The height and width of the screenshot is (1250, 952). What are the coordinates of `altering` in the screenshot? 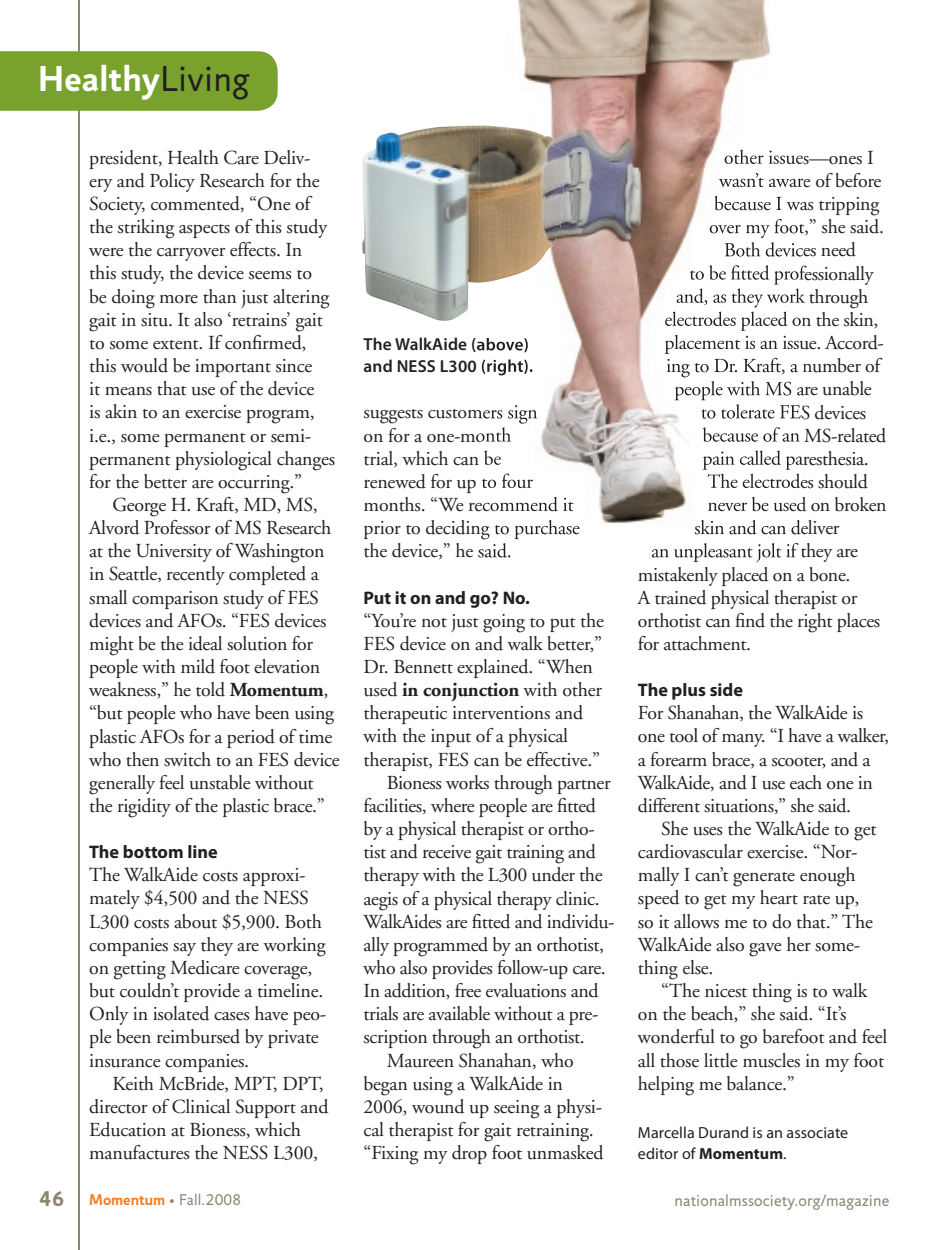 It's located at (301, 299).
